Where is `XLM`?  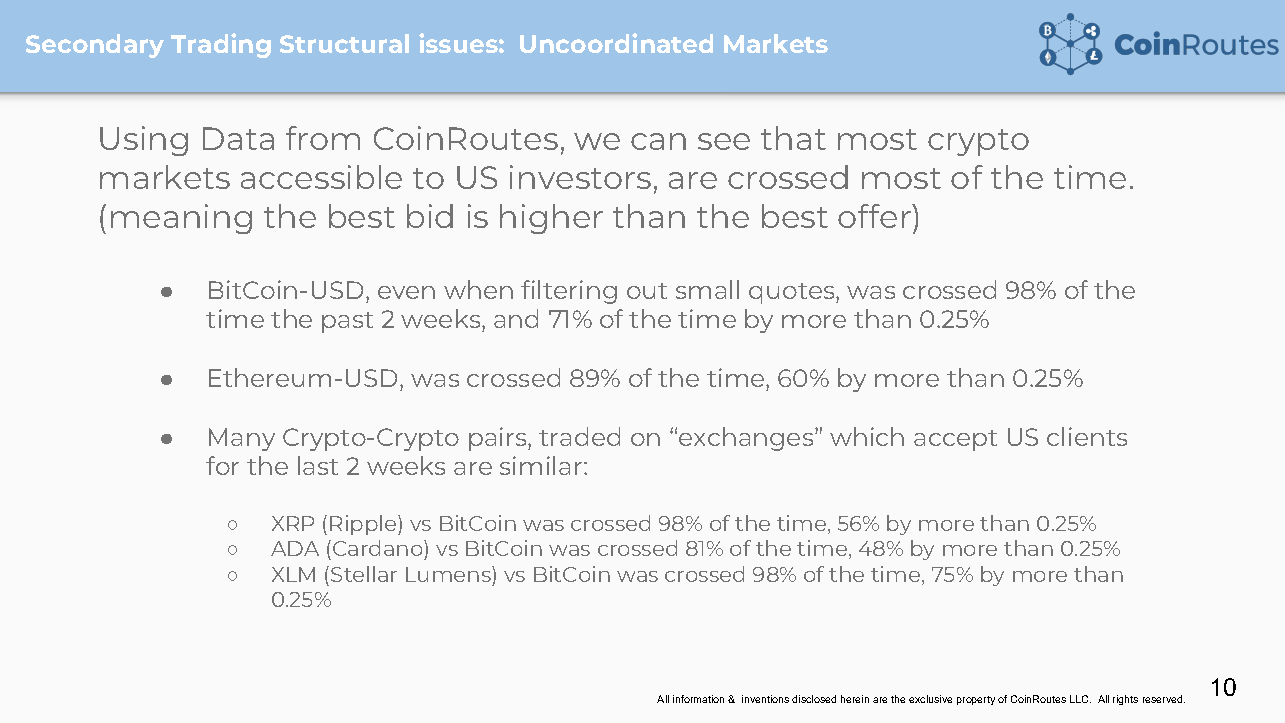 XLM is located at coordinates (293, 574).
